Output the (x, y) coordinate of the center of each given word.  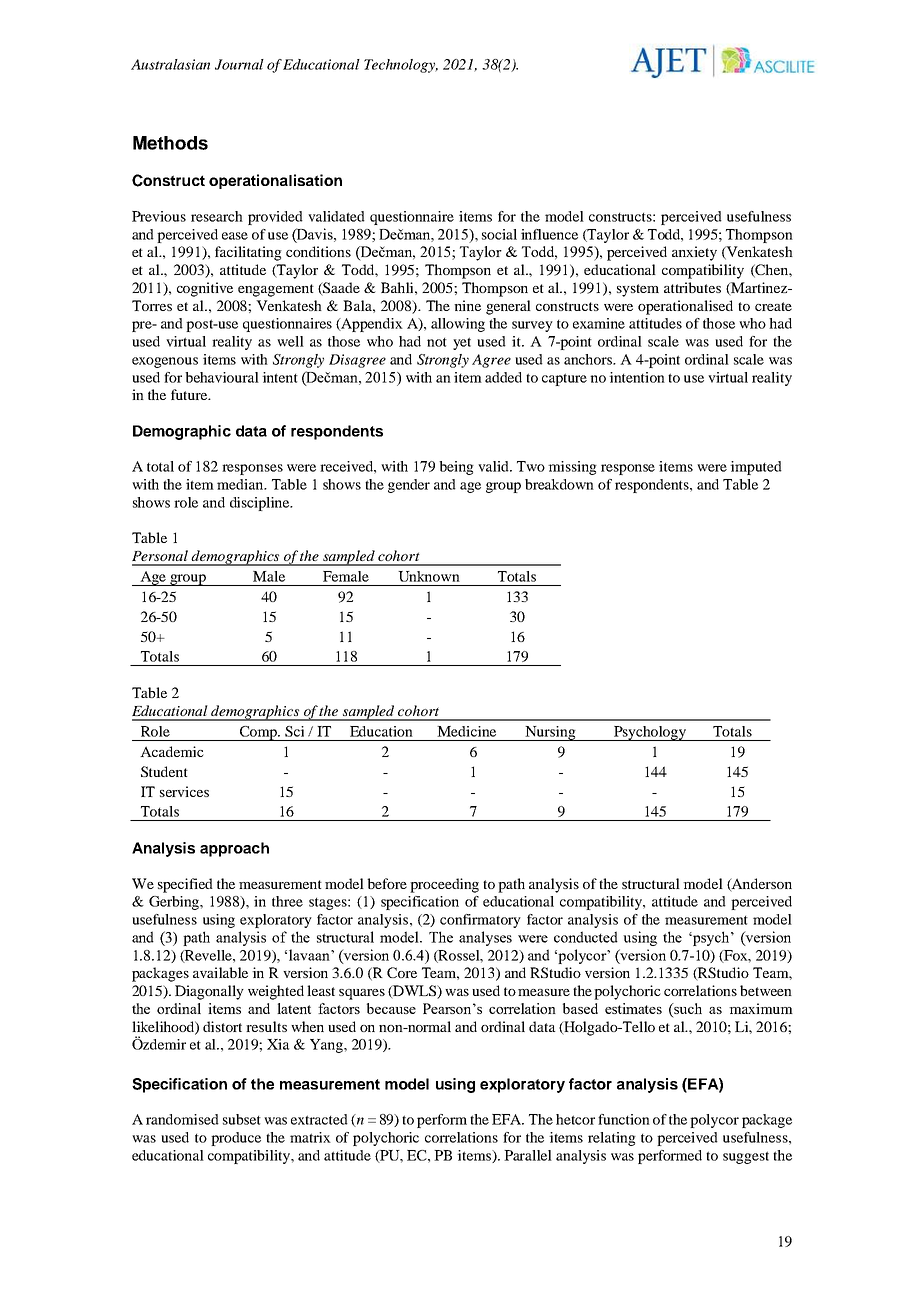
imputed (756, 468)
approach (234, 849)
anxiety (694, 253)
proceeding (444, 885)
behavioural (222, 377)
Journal (239, 64)
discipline (261, 504)
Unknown (429, 576)
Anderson (761, 884)
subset (242, 1119)
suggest (746, 1157)
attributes (692, 287)
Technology (401, 66)
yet (462, 343)
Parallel (528, 1155)
